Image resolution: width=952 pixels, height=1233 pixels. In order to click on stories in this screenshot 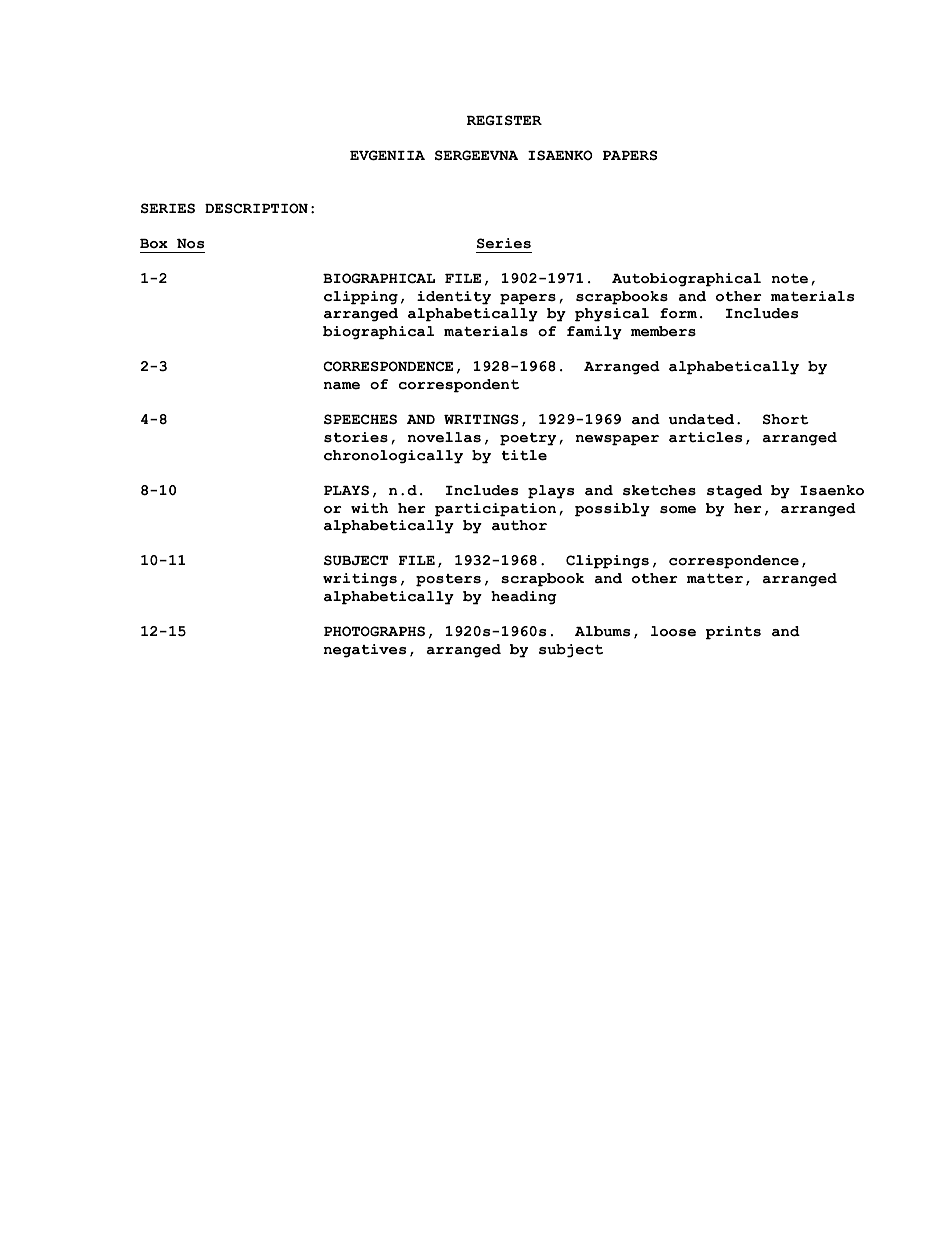, I will do `click(356, 437)`.
